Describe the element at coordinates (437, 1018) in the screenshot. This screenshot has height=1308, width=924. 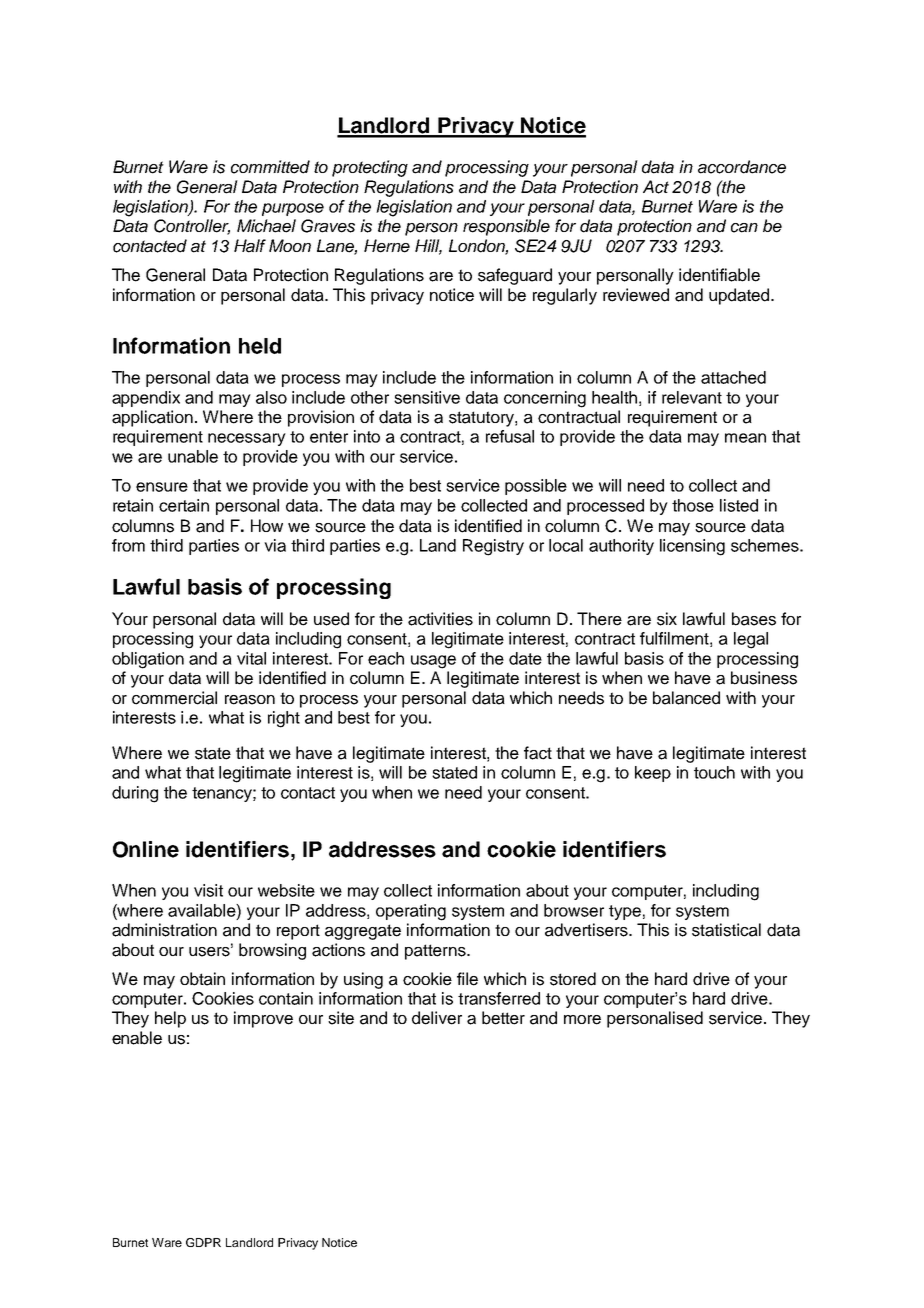
I see `deliver` at that location.
